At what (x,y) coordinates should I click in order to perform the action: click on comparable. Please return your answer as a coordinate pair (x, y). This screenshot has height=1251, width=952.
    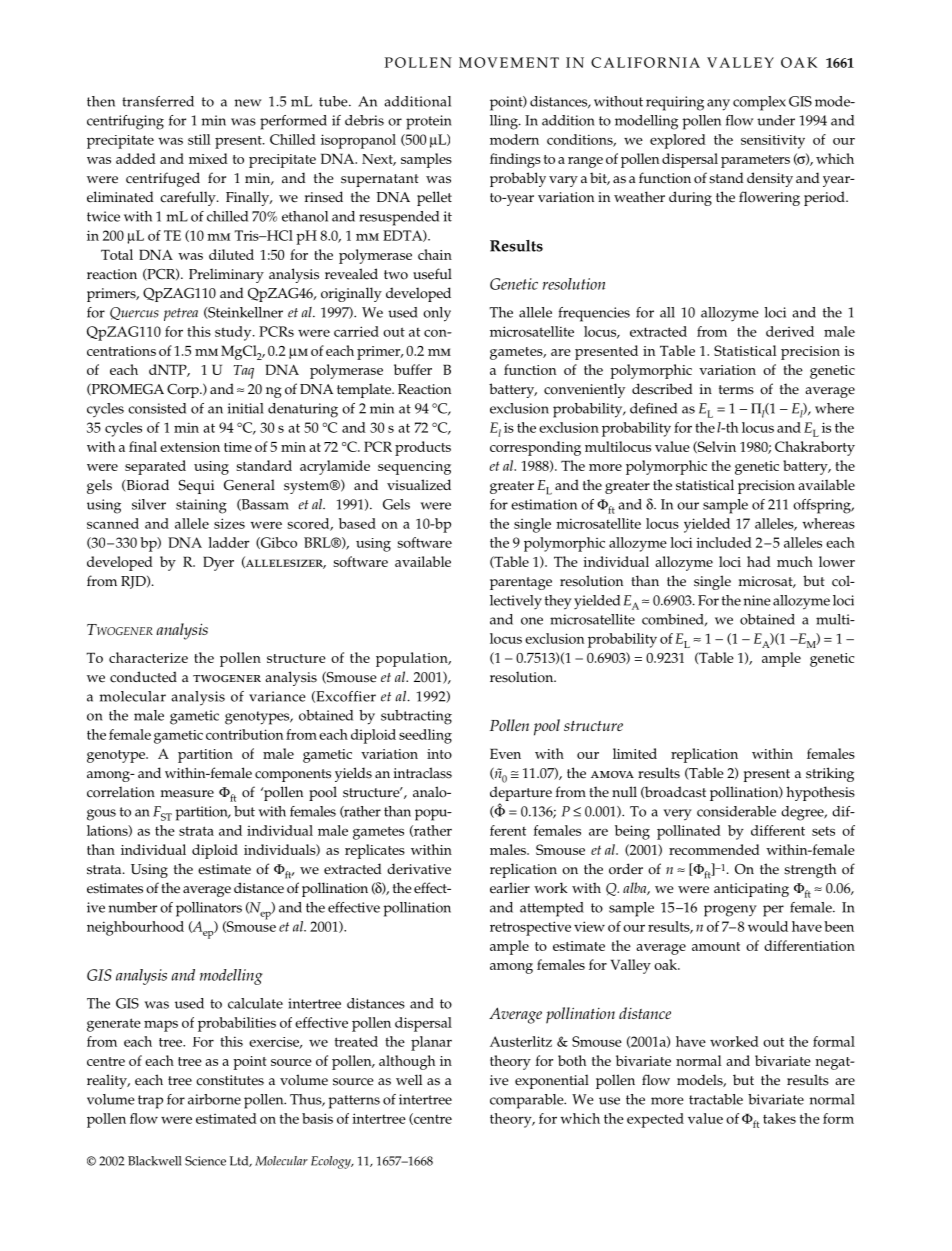
    Looking at the image, I should click on (528, 1101).
